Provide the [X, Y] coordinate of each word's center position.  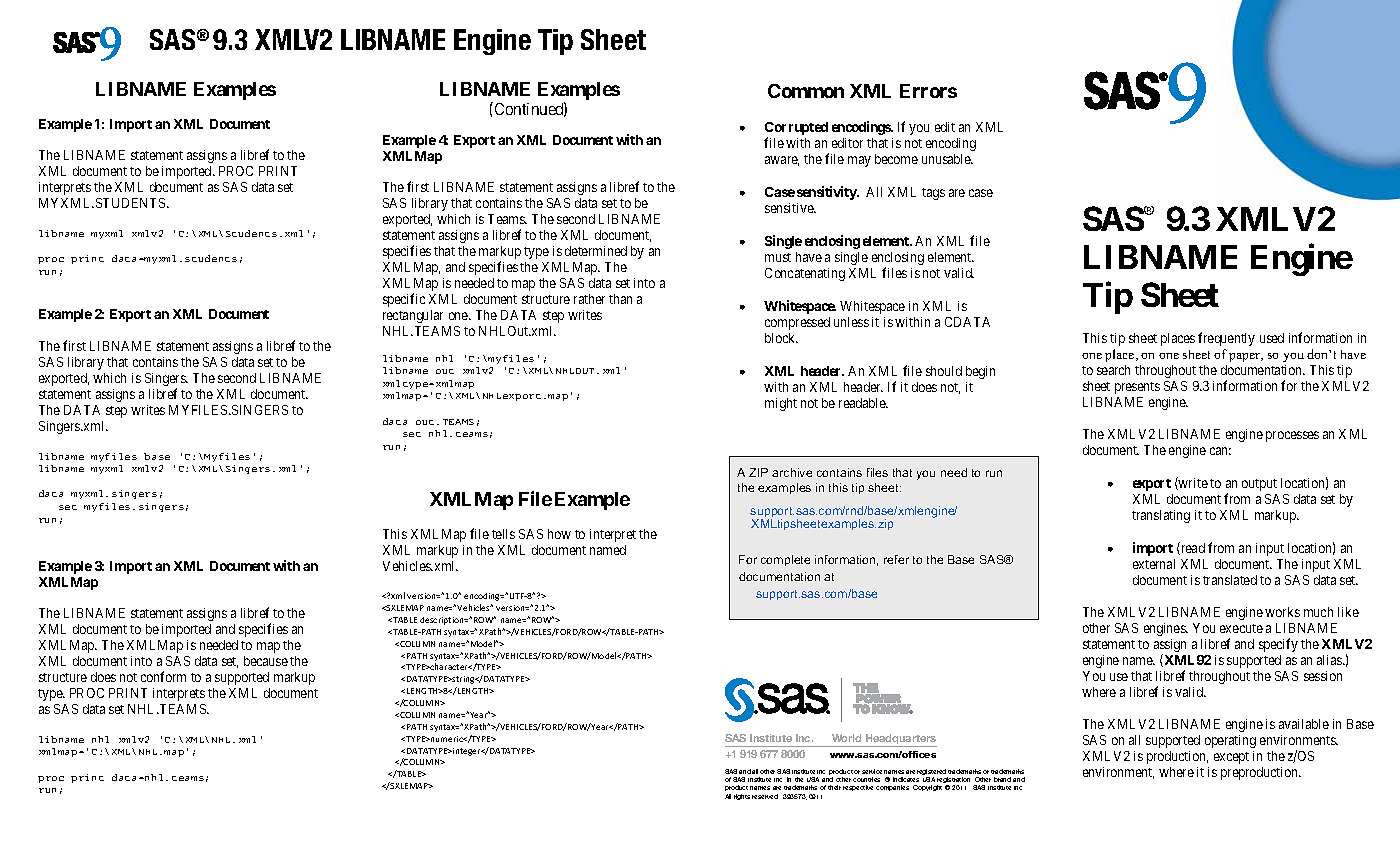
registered [932, 773]
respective [858, 788]
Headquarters [900, 740]
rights [742, 797]
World [846, 738]
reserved [765, 796]
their [834, 787]
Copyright [927, 788]
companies [892, 788]
